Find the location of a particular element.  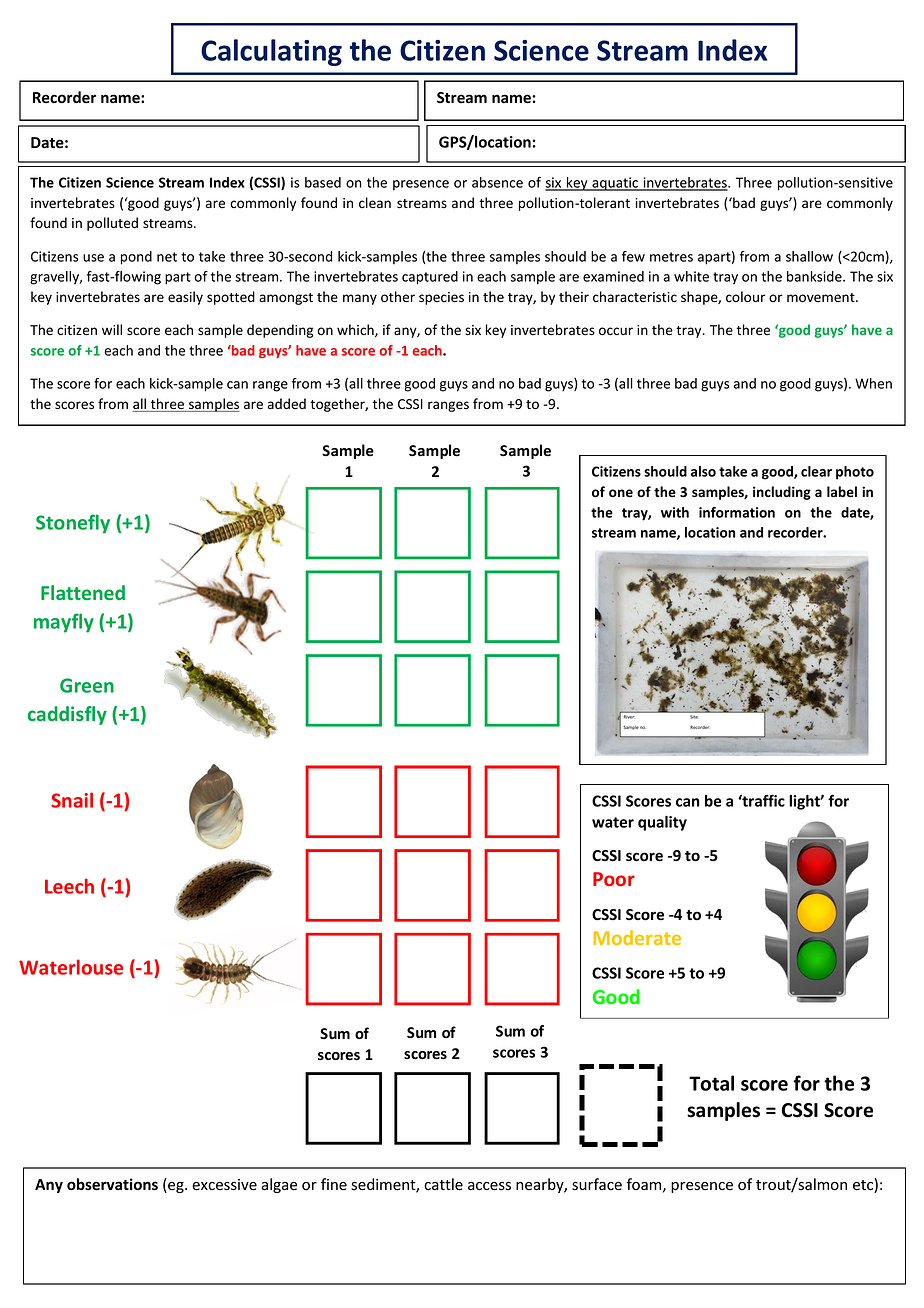

which is located at coordinates (356, 330).
